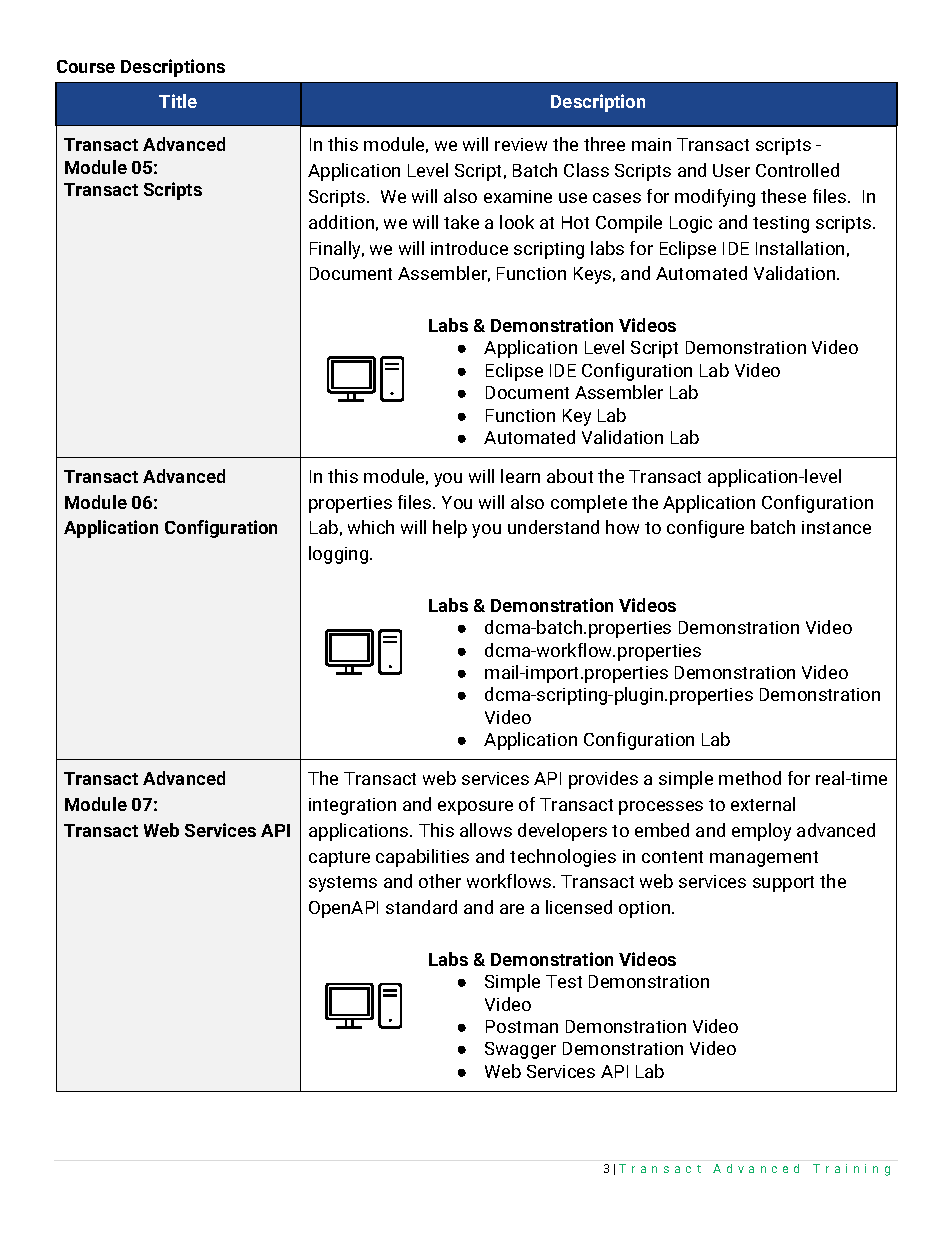  Describe the element at coordinates (343, 884) in the page. I see `systems` at that location.
